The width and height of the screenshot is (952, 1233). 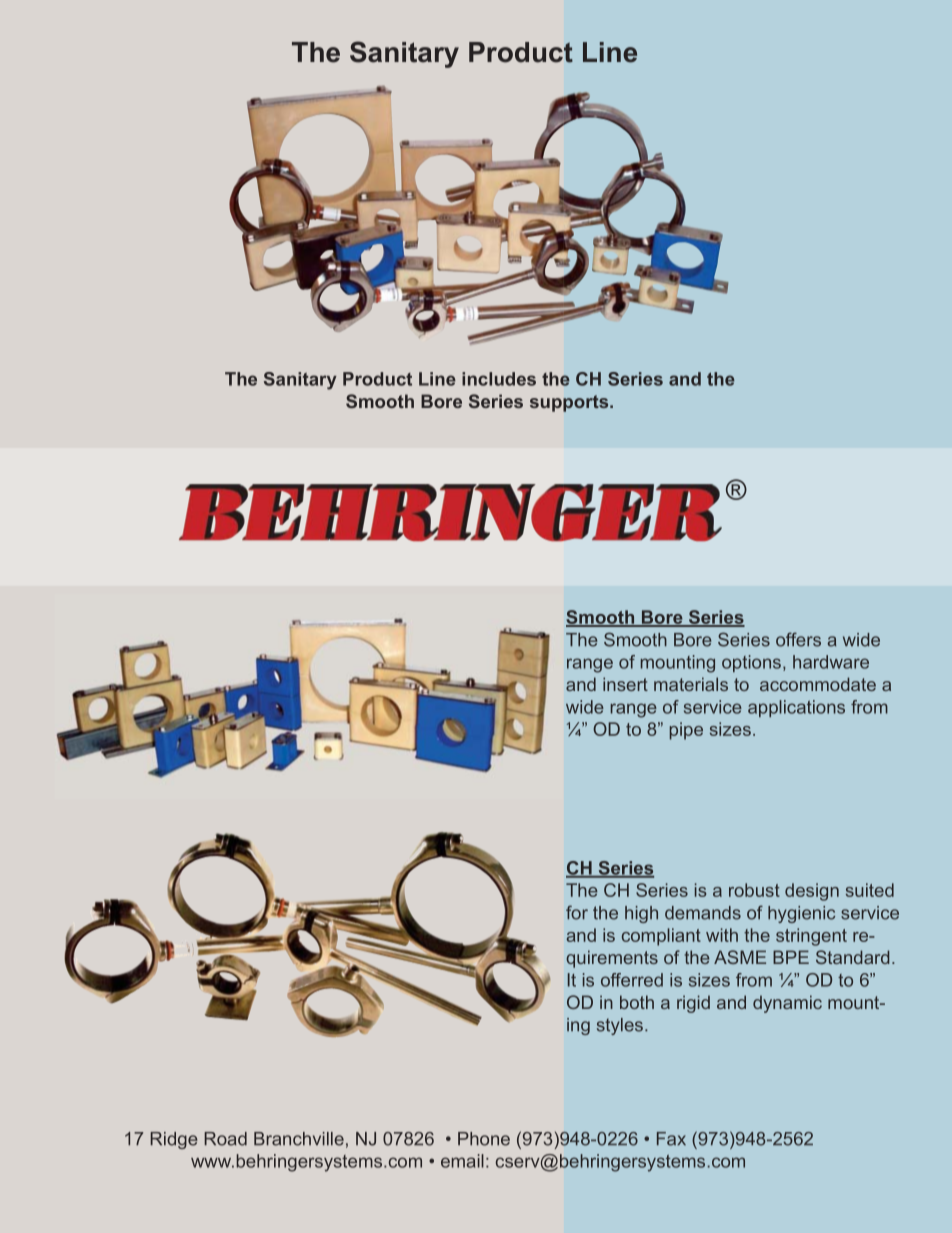 What do you see at coordinates (798, 639) in the screenshot?
I see `offers` at bounding box center [798, 639].
